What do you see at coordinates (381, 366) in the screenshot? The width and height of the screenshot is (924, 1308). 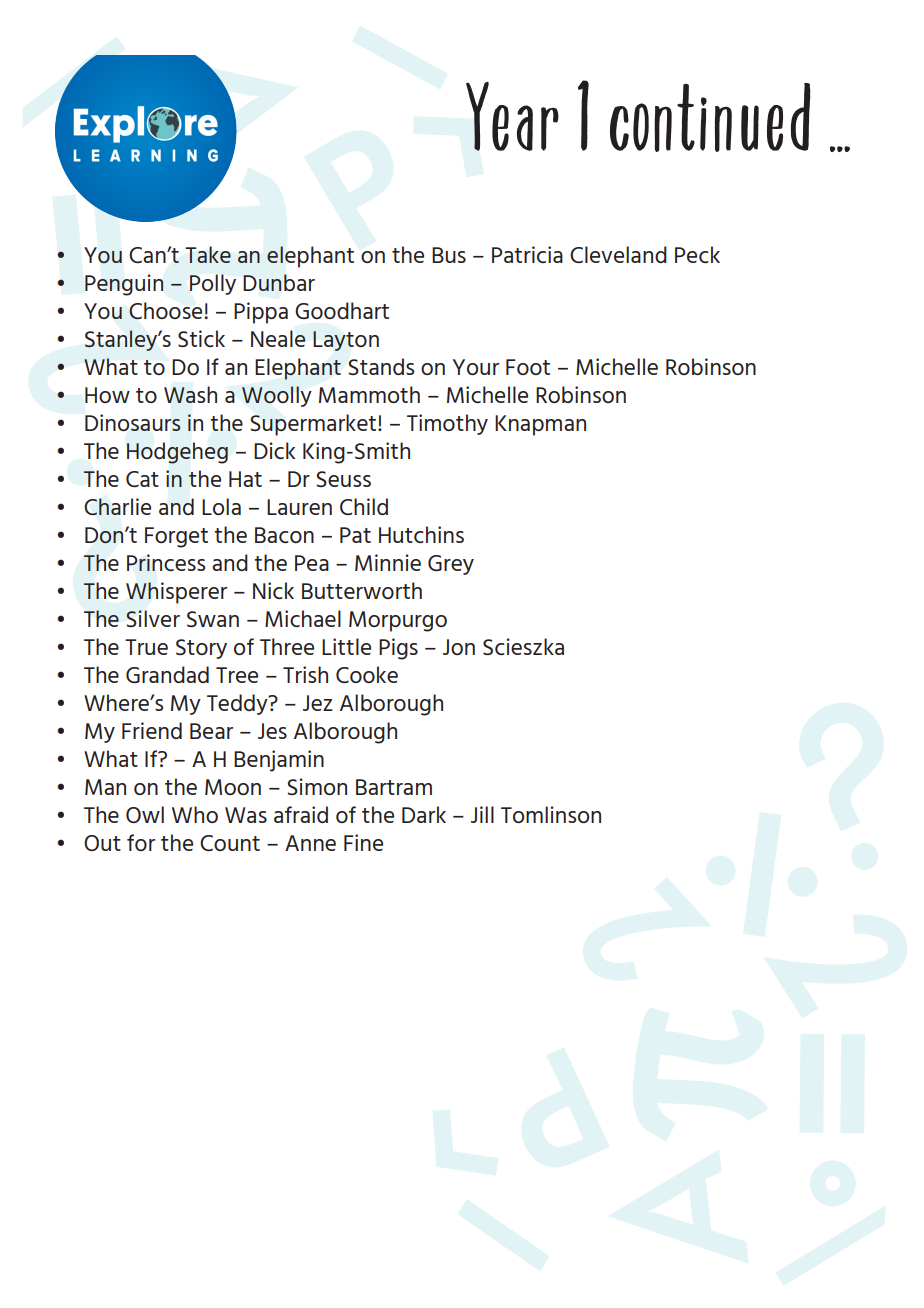 I see `Stands` at bounding box center [381, 366].
